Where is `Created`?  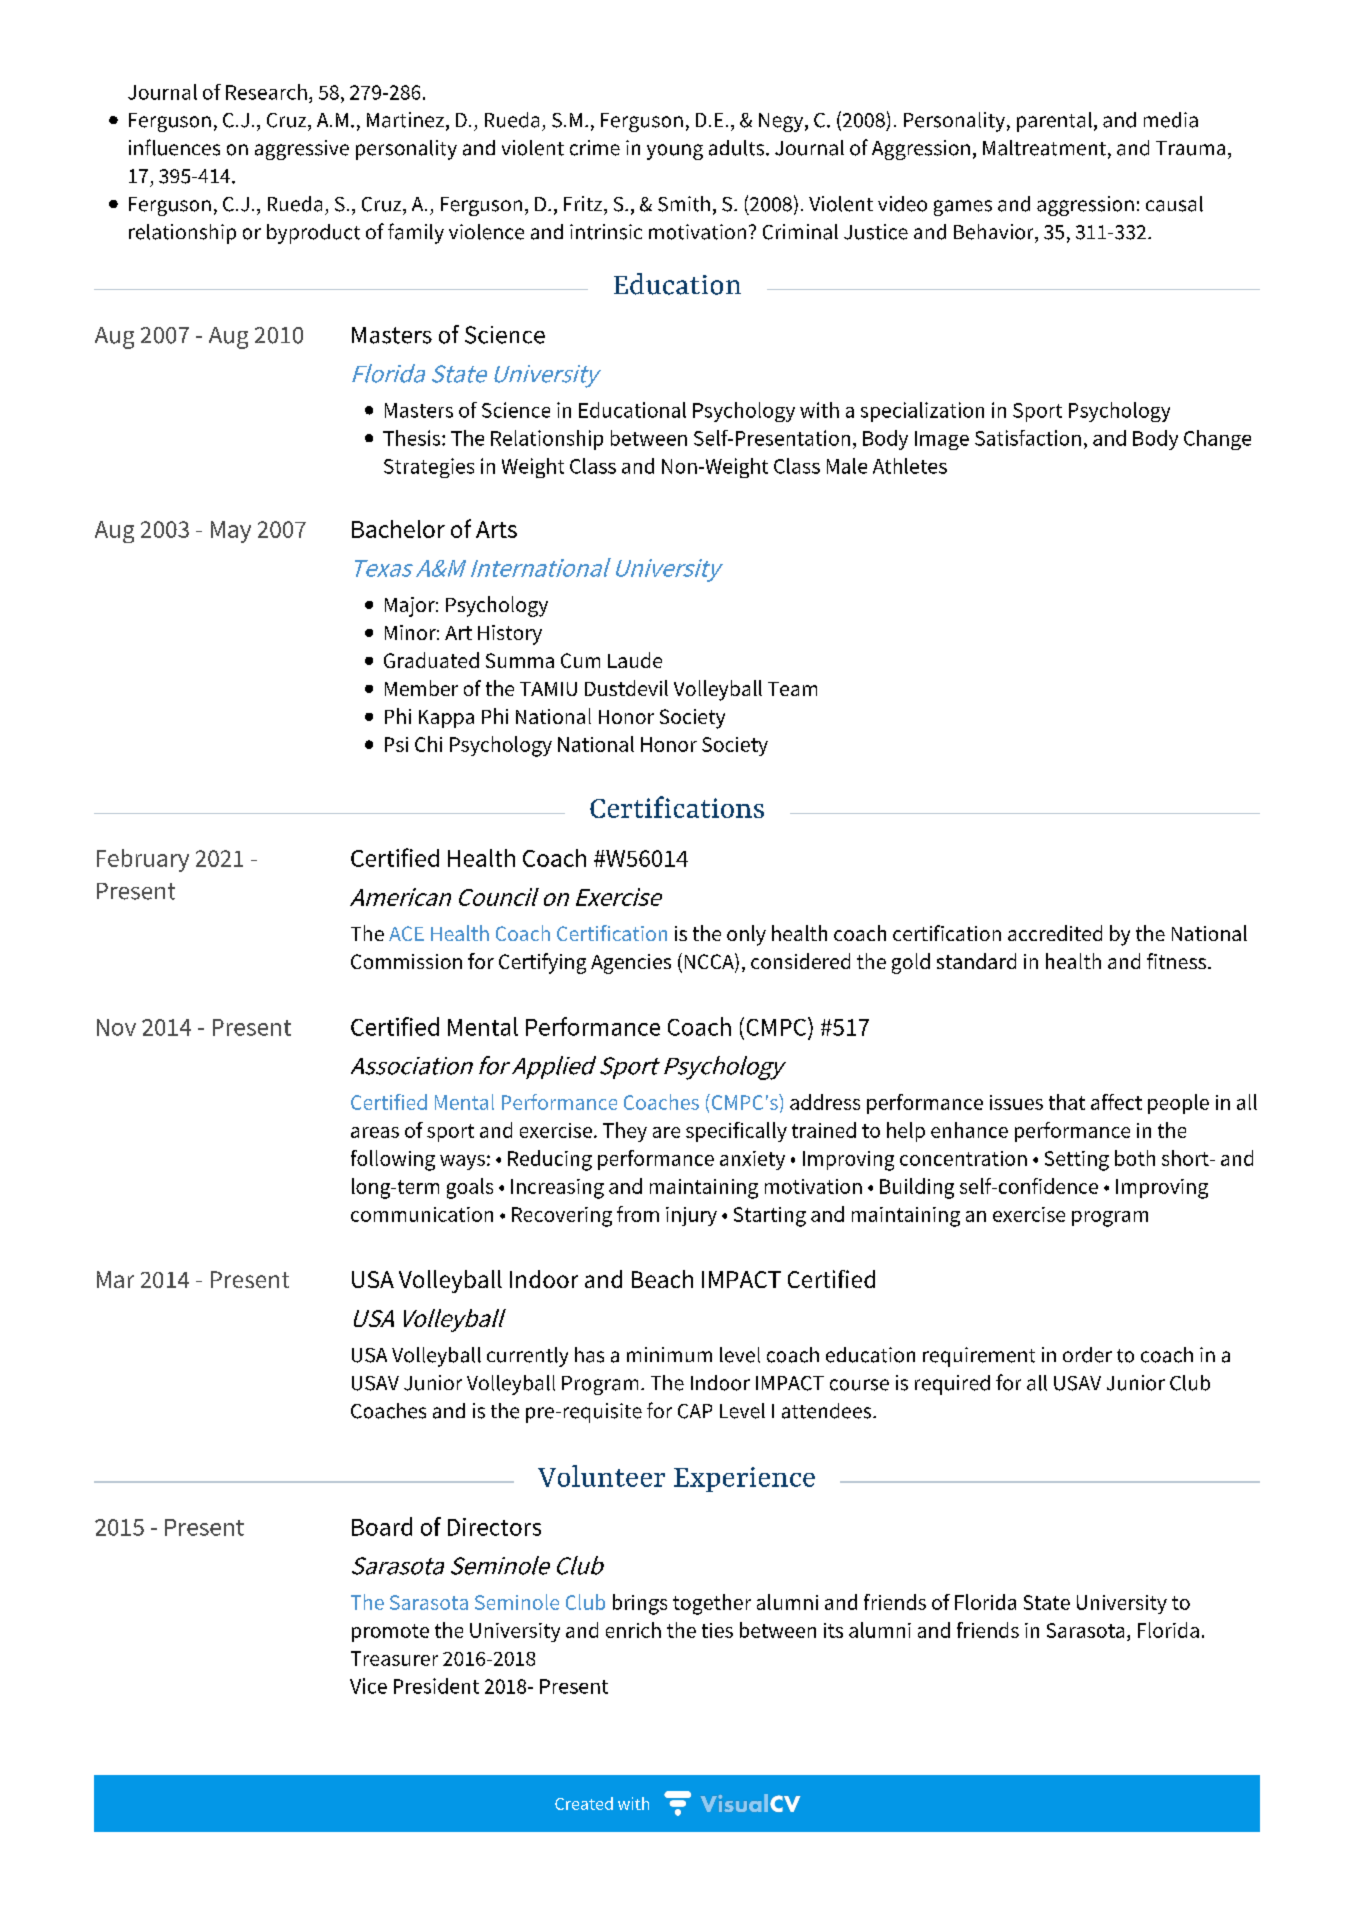
Created is located at coordinates (584, 1803).
